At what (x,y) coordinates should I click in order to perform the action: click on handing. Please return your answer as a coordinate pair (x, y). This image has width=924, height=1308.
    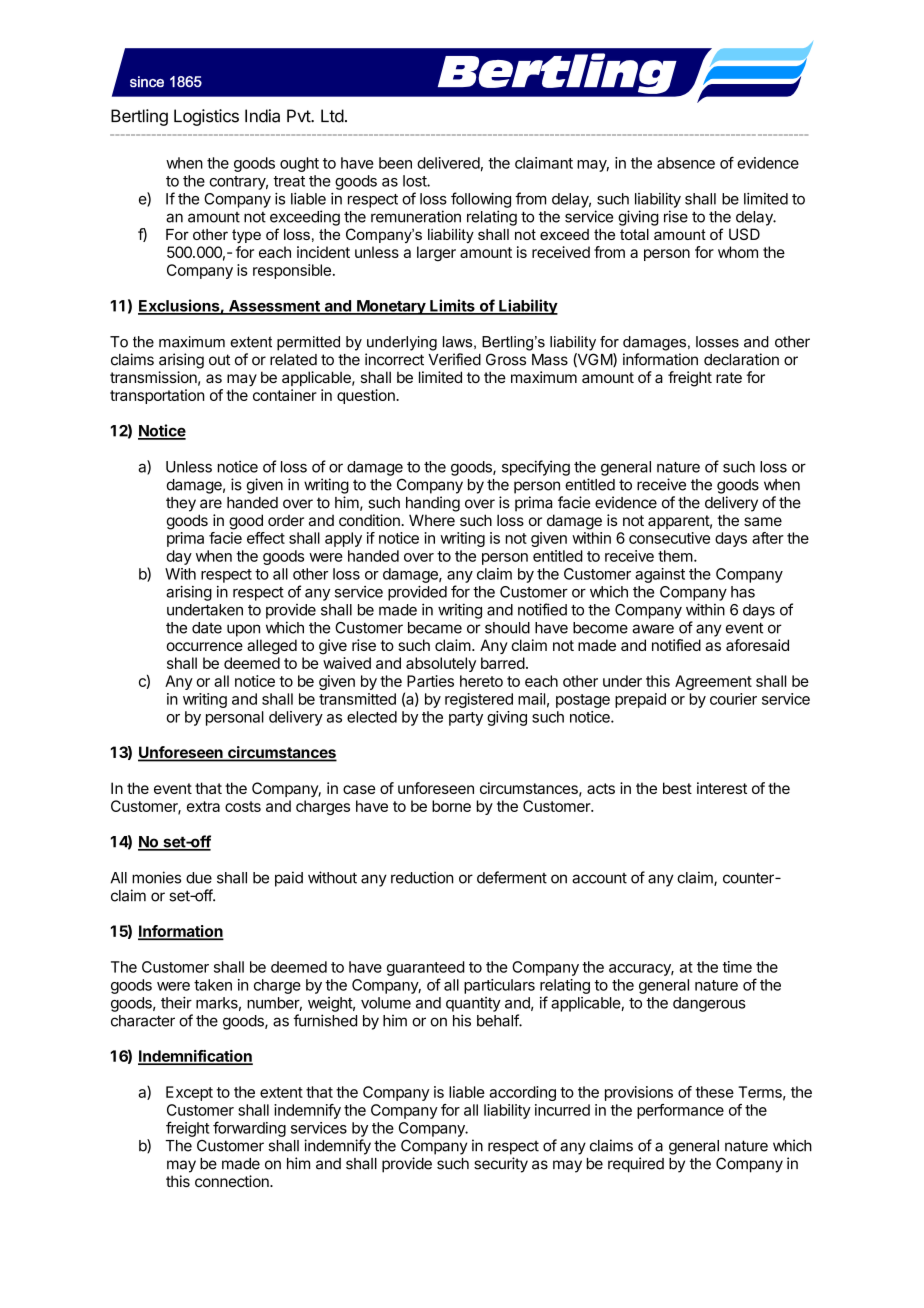
    Looking at the image, I should click on (433, 504).
